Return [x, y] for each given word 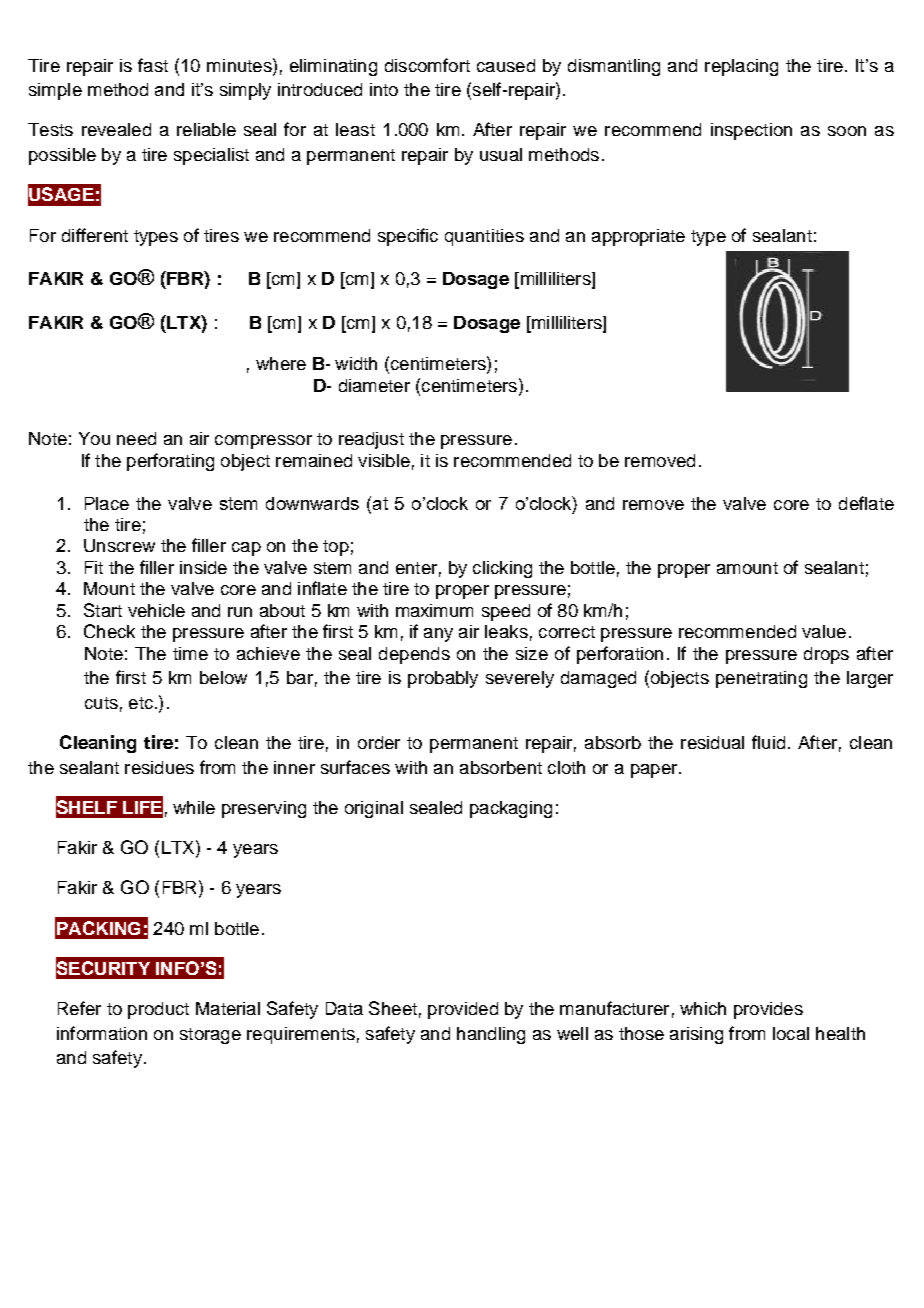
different [95, 235]
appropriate [638, 237]
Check [109, 631]
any [438, 635]
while [194, 807]
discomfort [427, 65]
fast [153, 65]
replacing [741, 67]
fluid [768, 742]
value [824, 631]
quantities [484, 237]
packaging [511, 809]
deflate [866, 503]
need [136, 438]
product [158, 1010]
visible [384, 460]
